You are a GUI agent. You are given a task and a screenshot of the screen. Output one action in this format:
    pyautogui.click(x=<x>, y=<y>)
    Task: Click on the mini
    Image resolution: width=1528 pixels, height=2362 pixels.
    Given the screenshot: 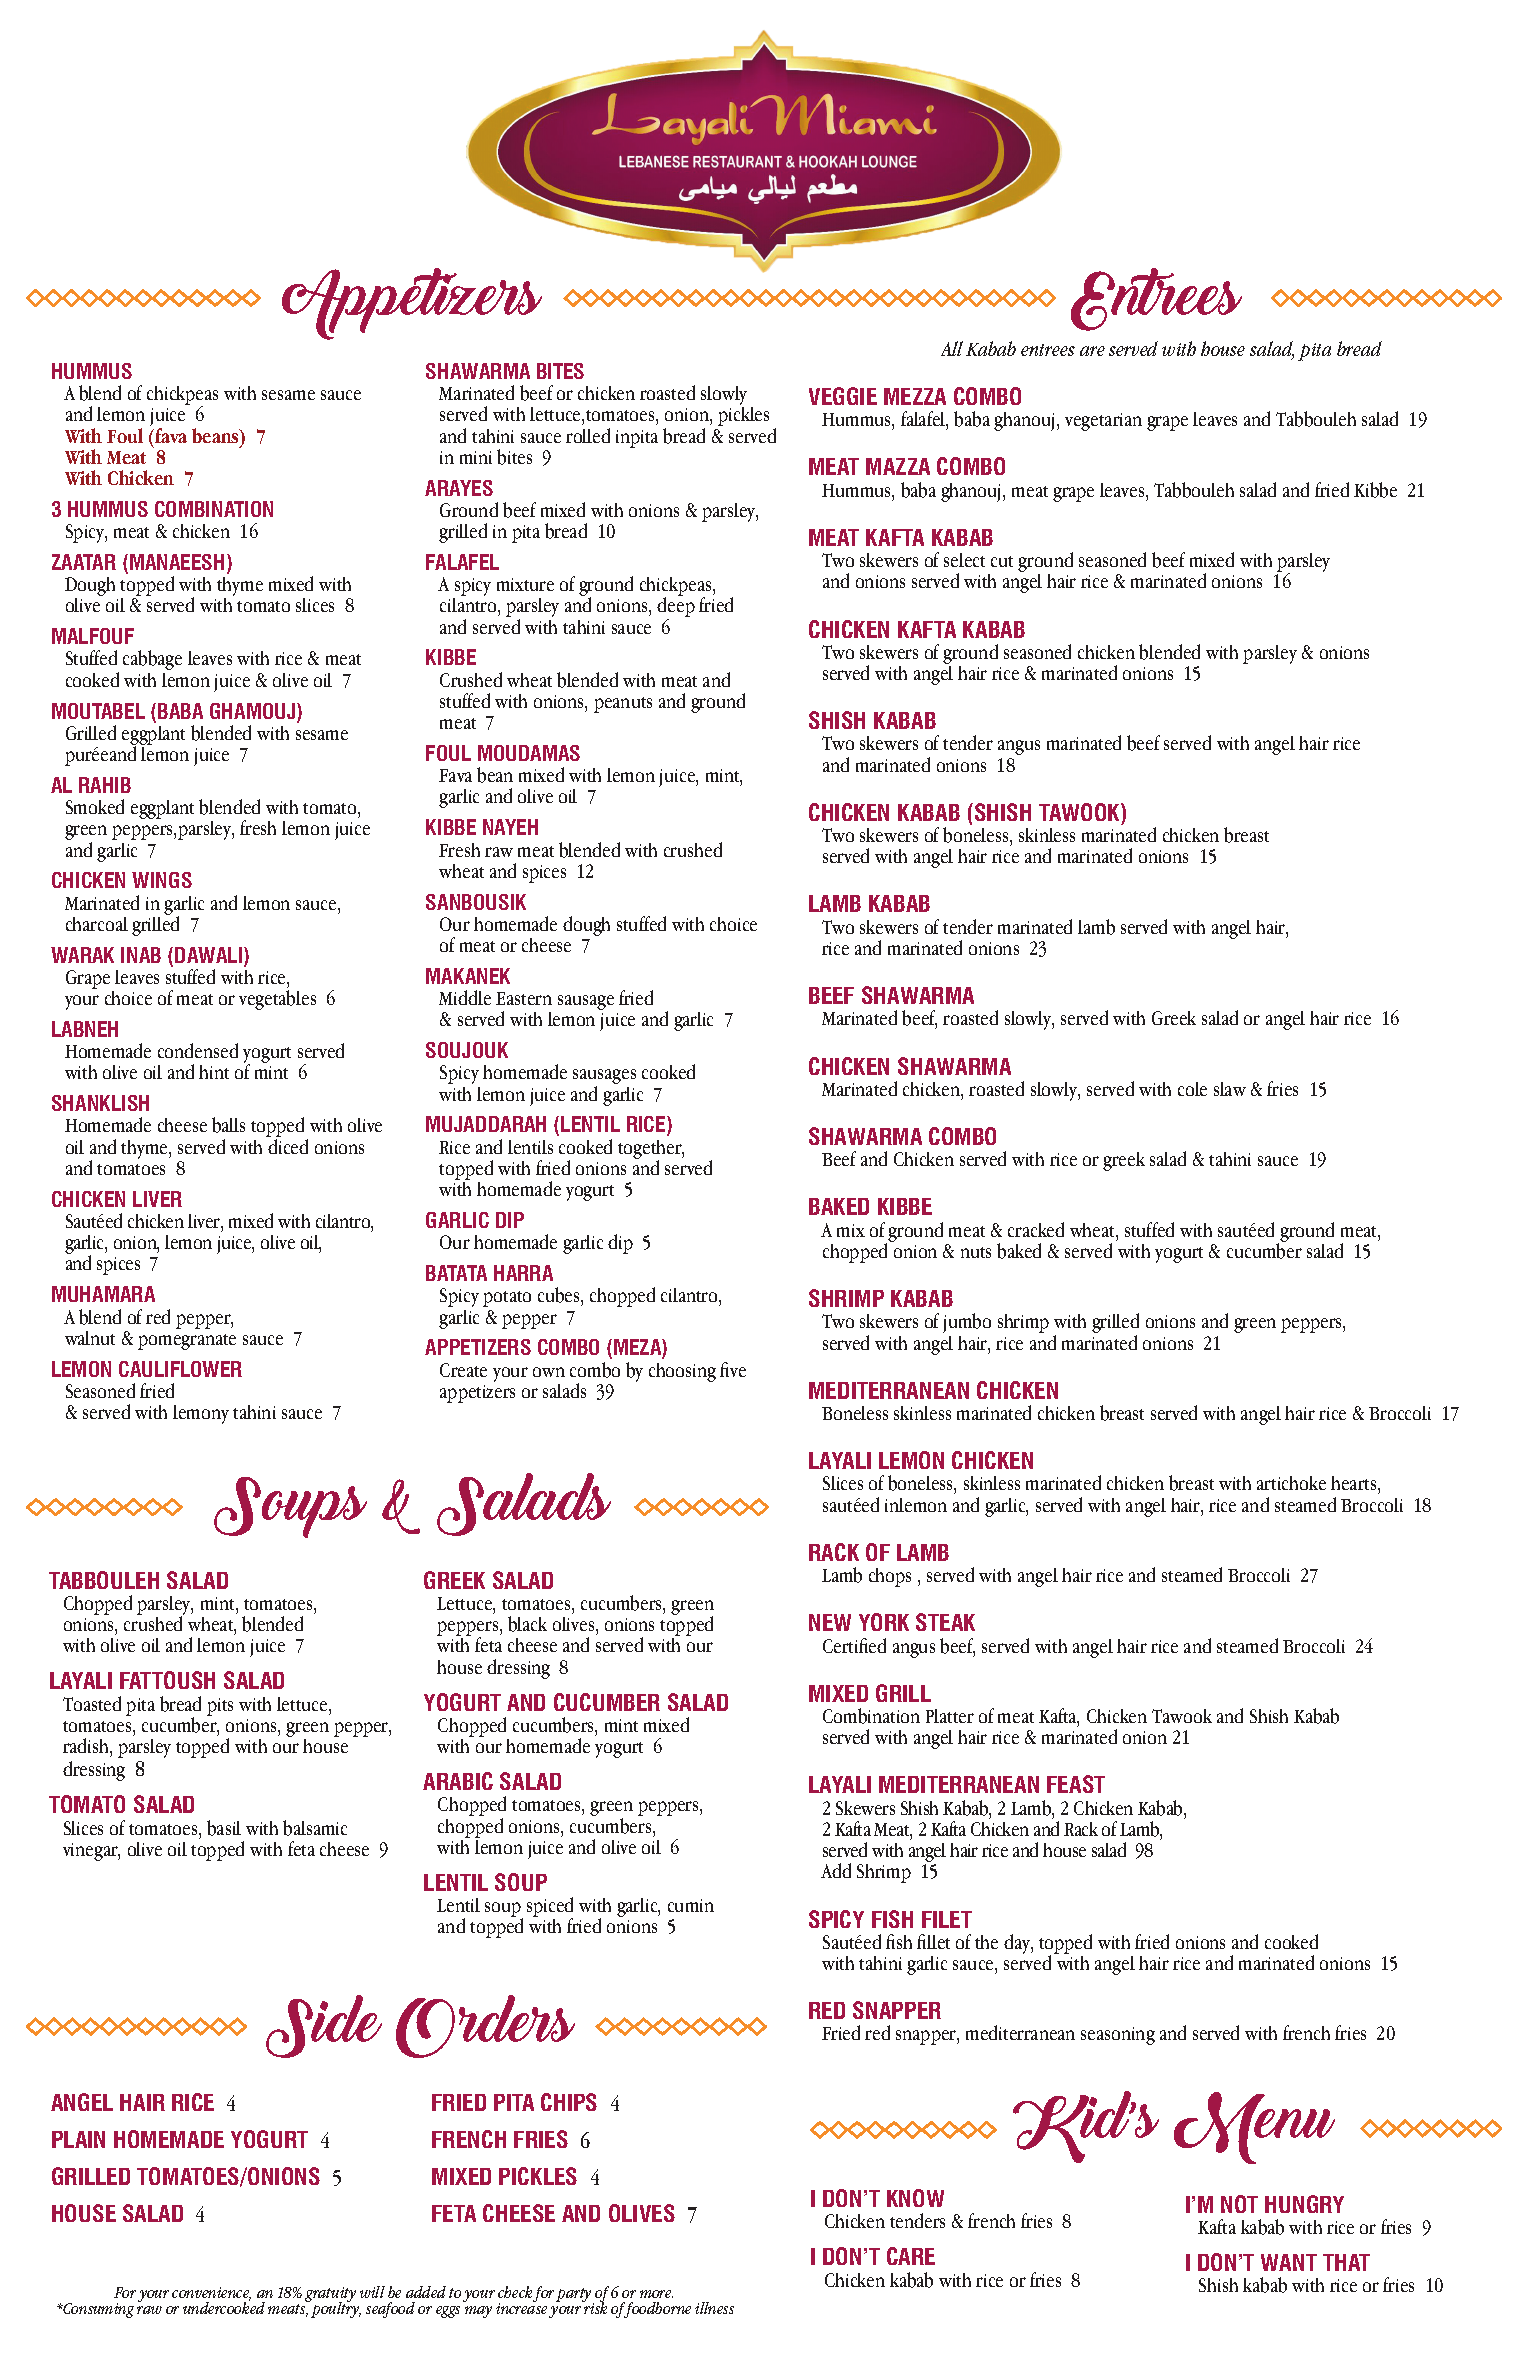 What is the action you would take?
    pyautogui.click(x=476, y=457)
